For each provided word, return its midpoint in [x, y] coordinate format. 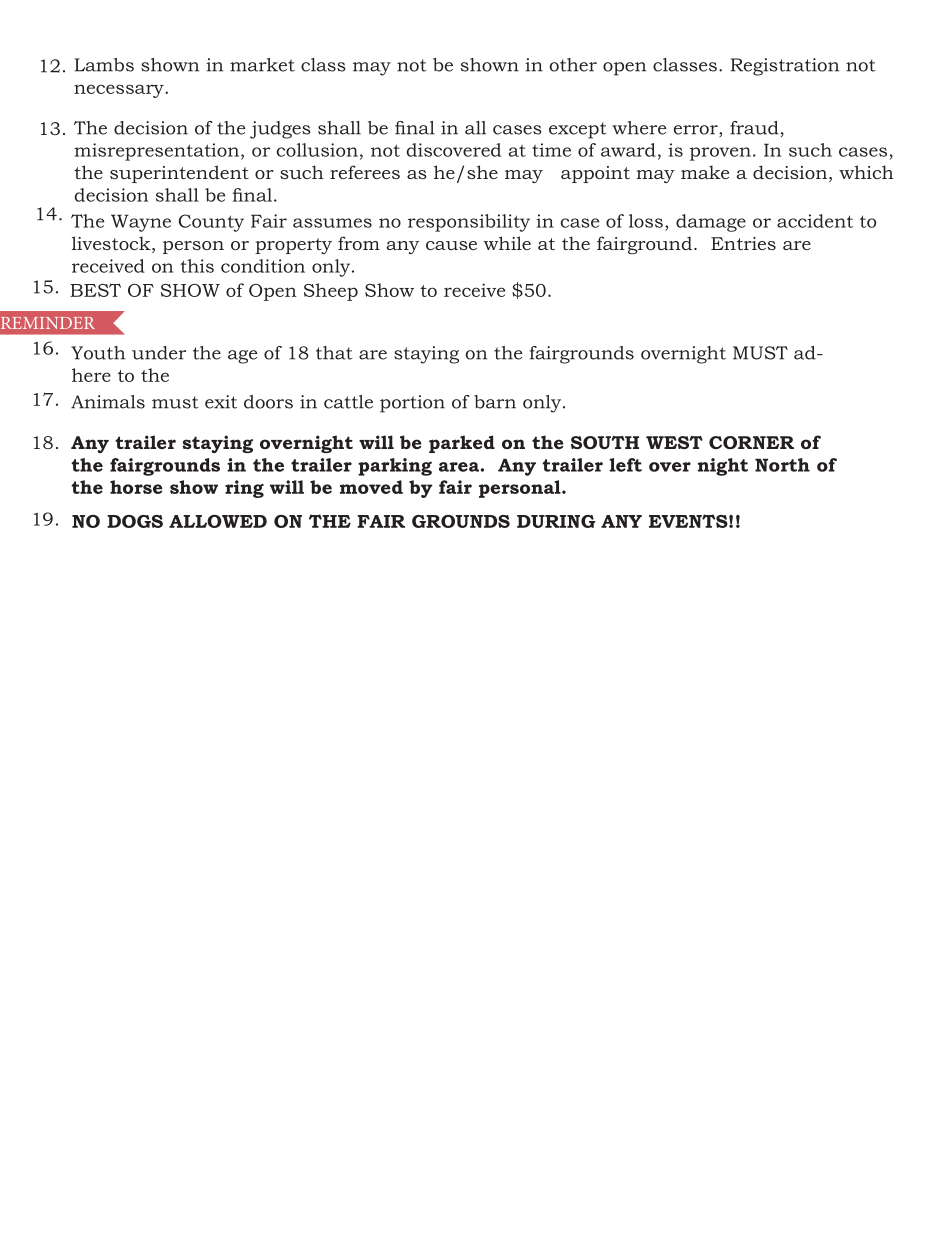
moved [371, 487]
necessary [120, 91]
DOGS [135, 521]
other [573, 65]
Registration [785, 67]
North [782, 465]
